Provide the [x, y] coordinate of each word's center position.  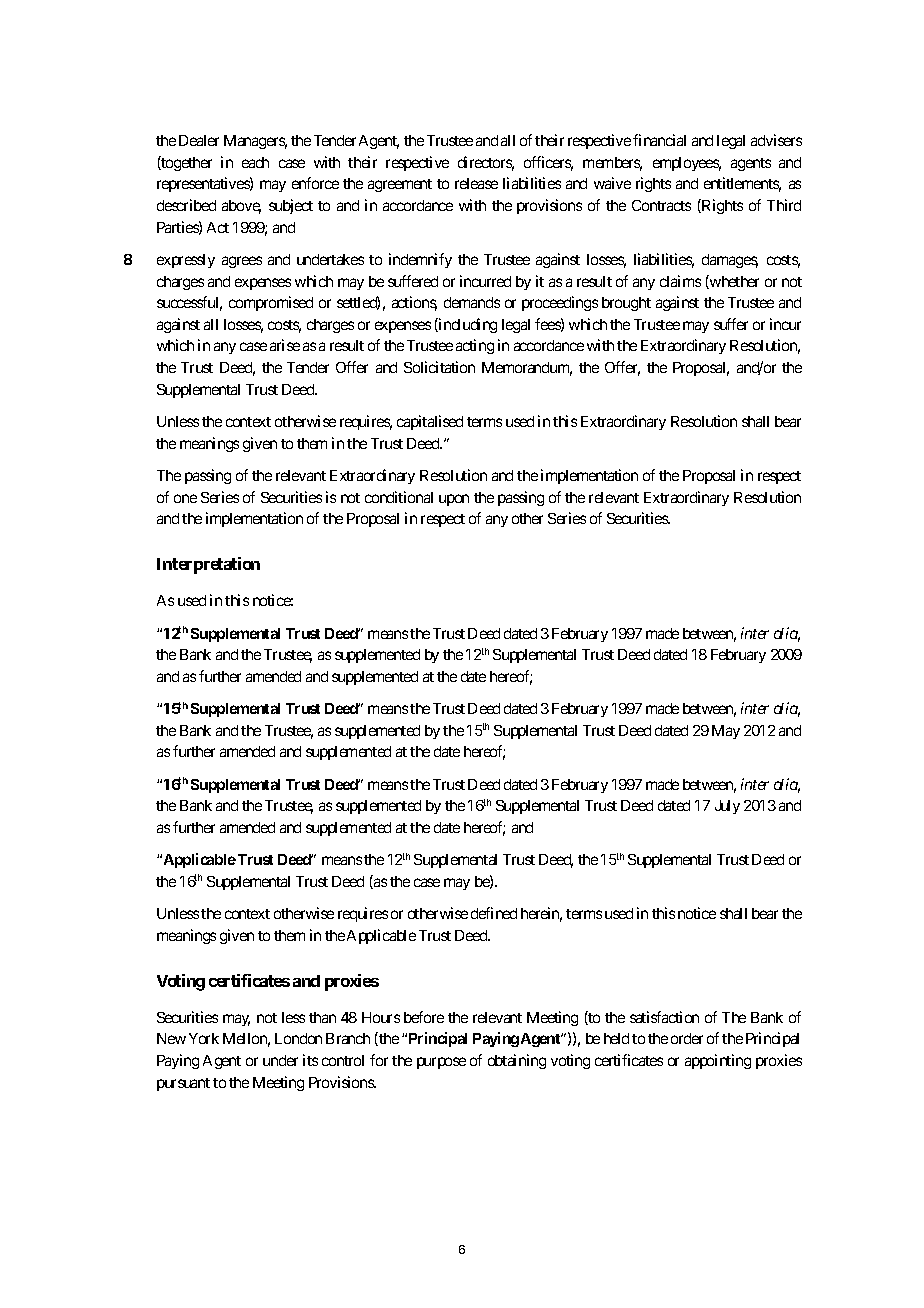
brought [626, 304]
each [255, 162]
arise [285, 345]
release [476, 183]
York [204, 1038]
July [727, 807]
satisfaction [664, 1017]
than [322, 1017]
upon [454, 500]
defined [494, 913]
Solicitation [439, 367]
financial [659, 140]
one [185, 498]
